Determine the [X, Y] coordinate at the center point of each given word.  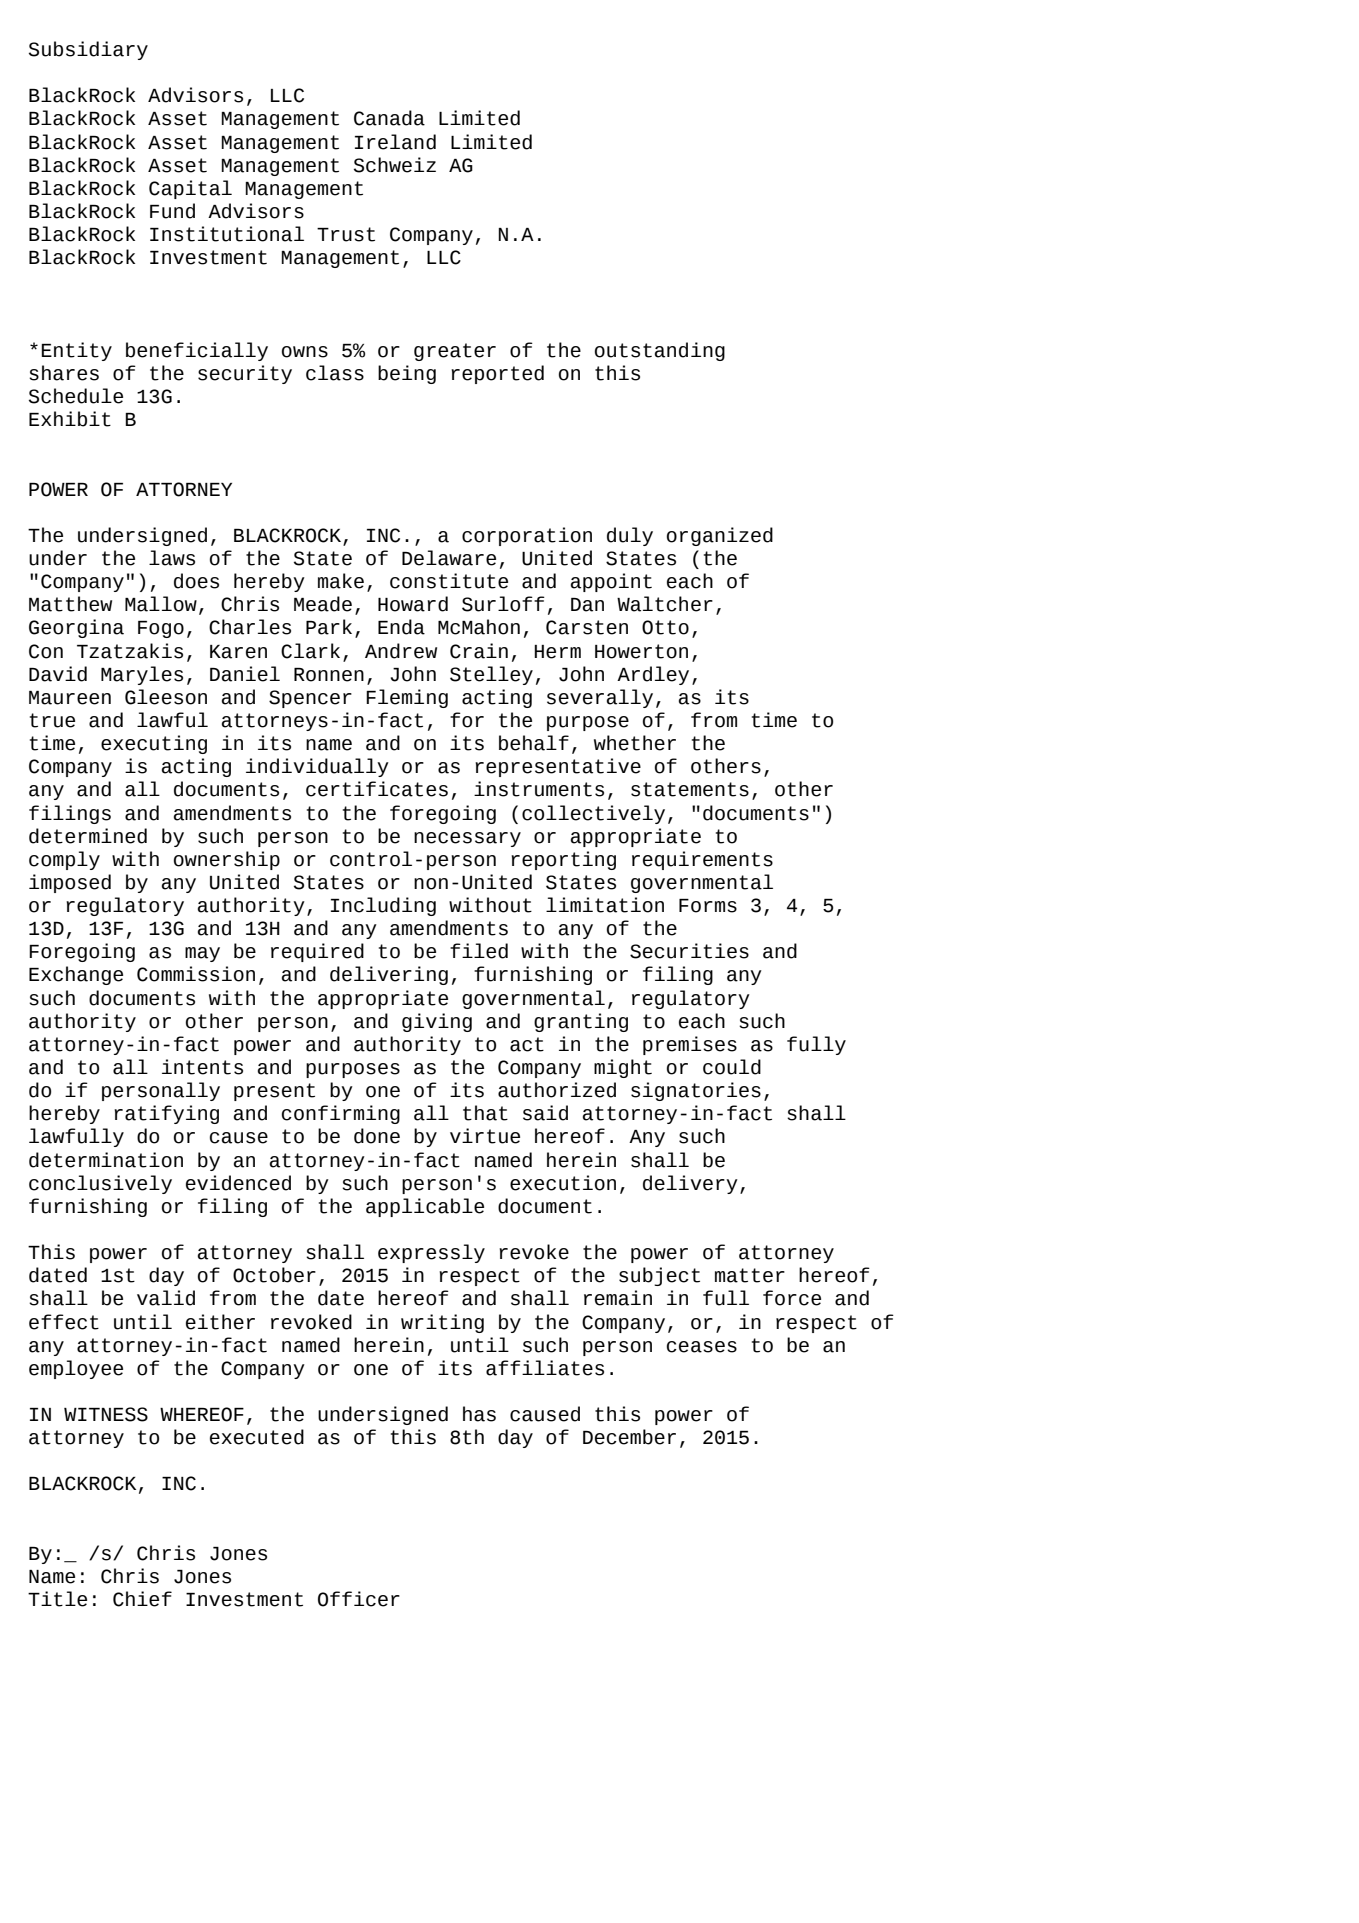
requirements [702, 860]
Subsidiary [88, 50]
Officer [359, 1599]
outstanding [660, 351]
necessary [467, 839]
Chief [142, 1599]
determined [88, 836]
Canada [389, 118]
